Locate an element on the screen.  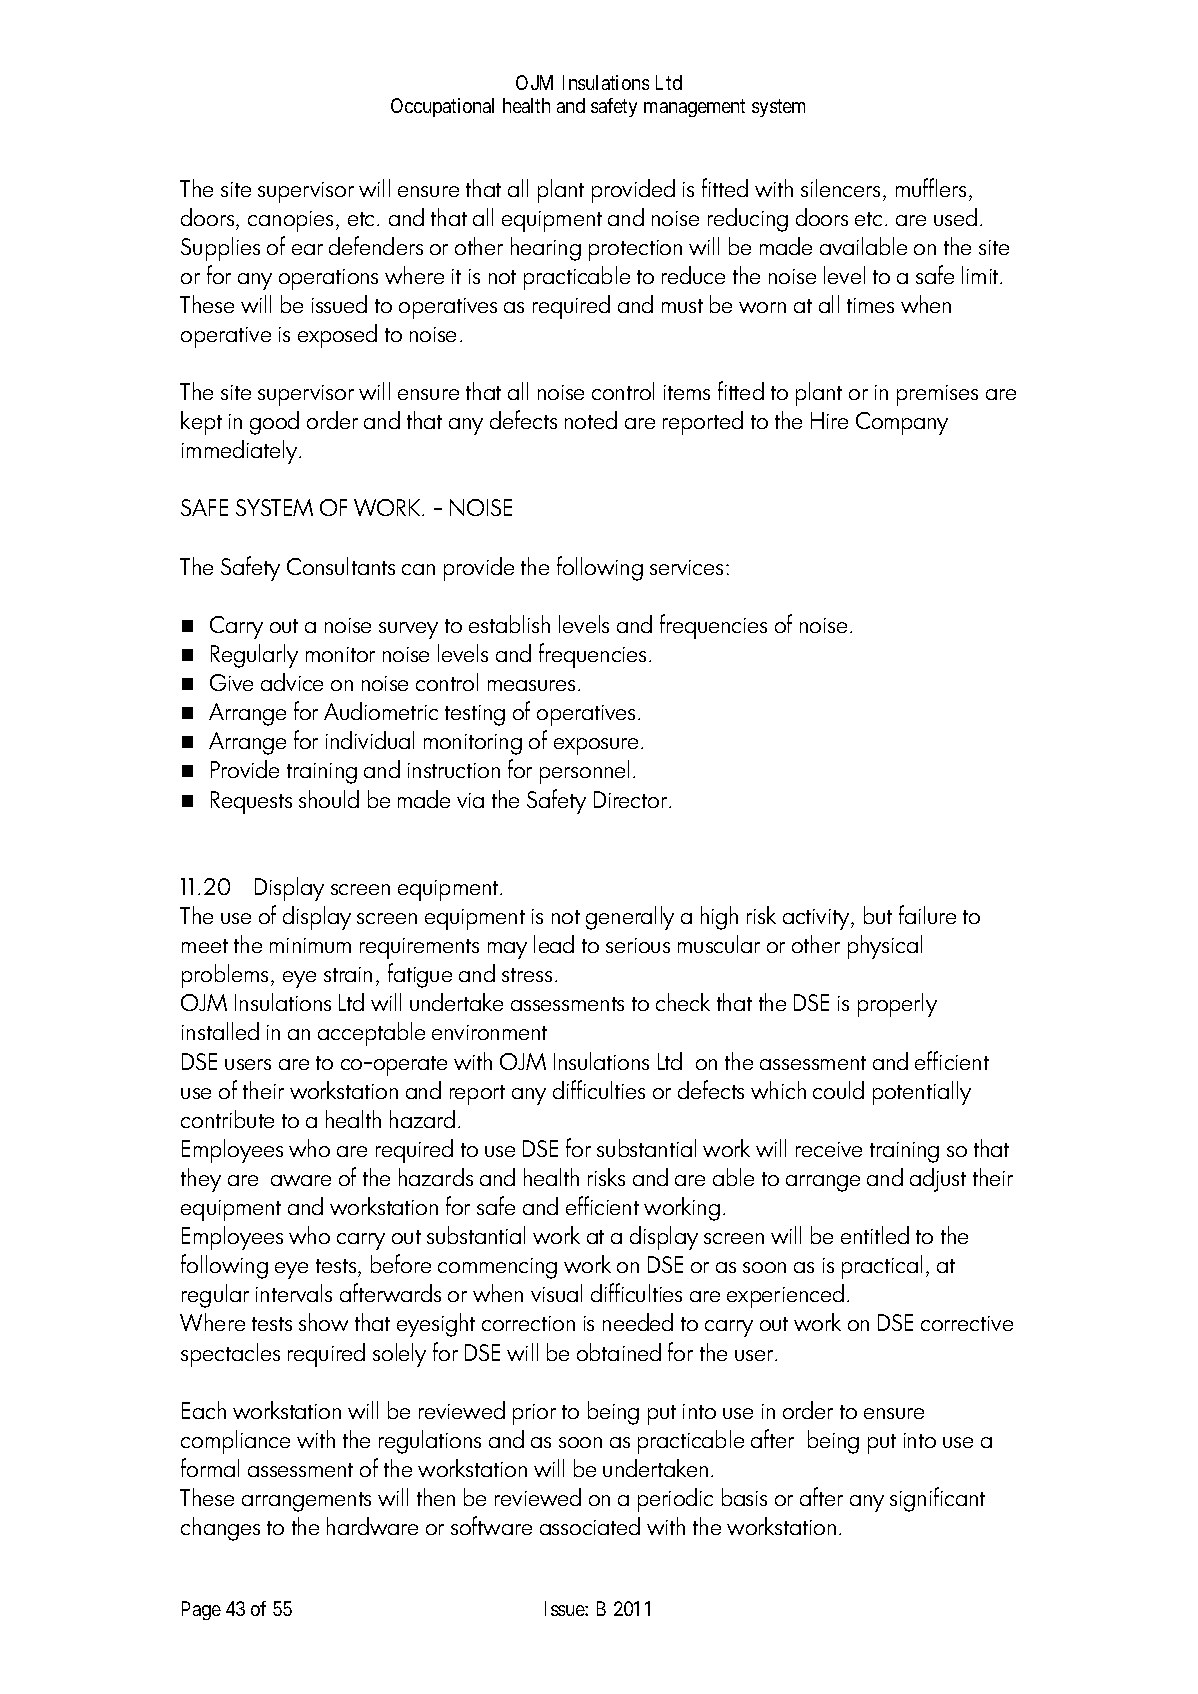
should is located at coordinates (329, 799).
